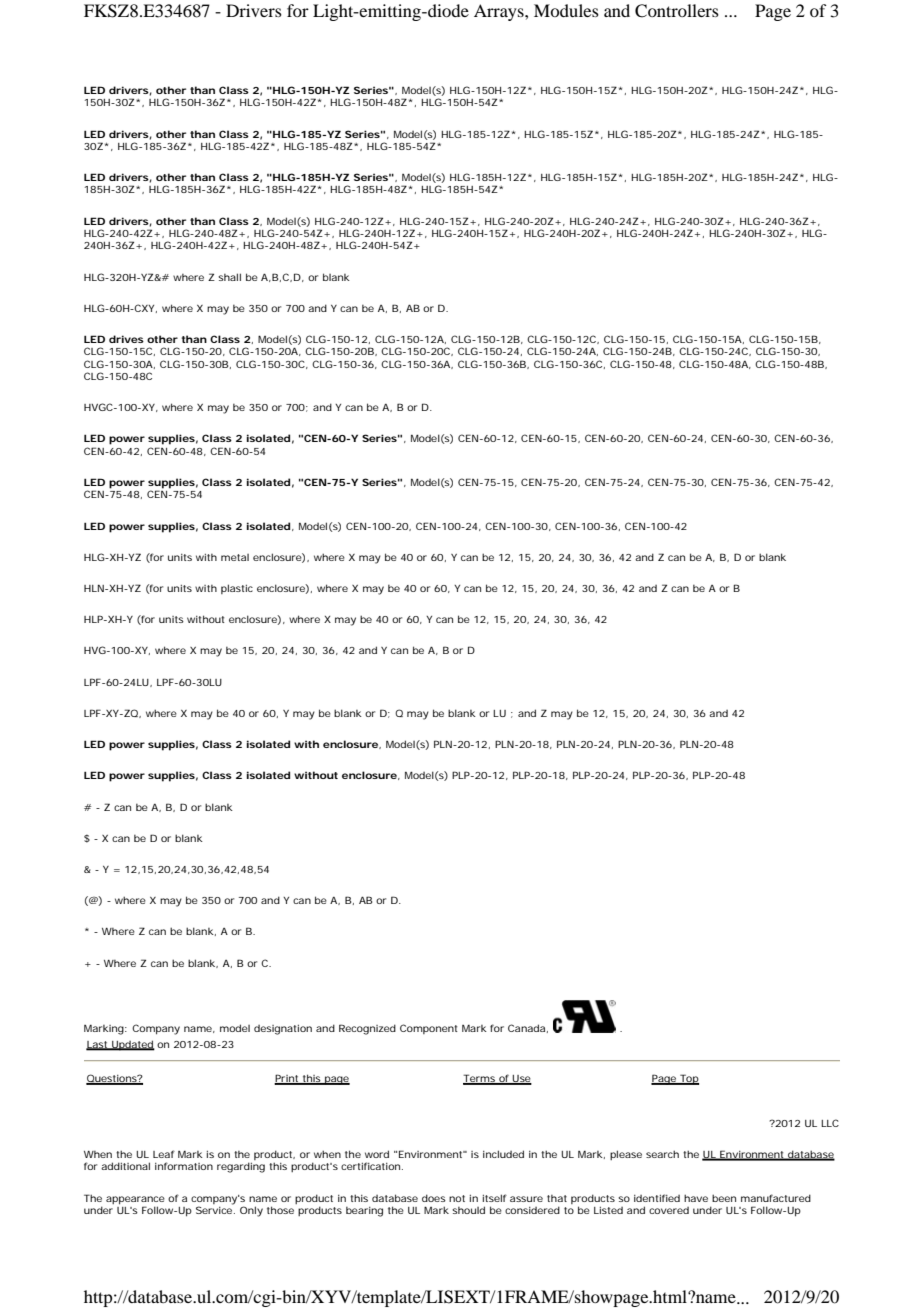 Image resolution: width=924 pixels, height=1308 pixels. Describe the element at coordinates (235, 557) in the page. I see `metal` at that location.
